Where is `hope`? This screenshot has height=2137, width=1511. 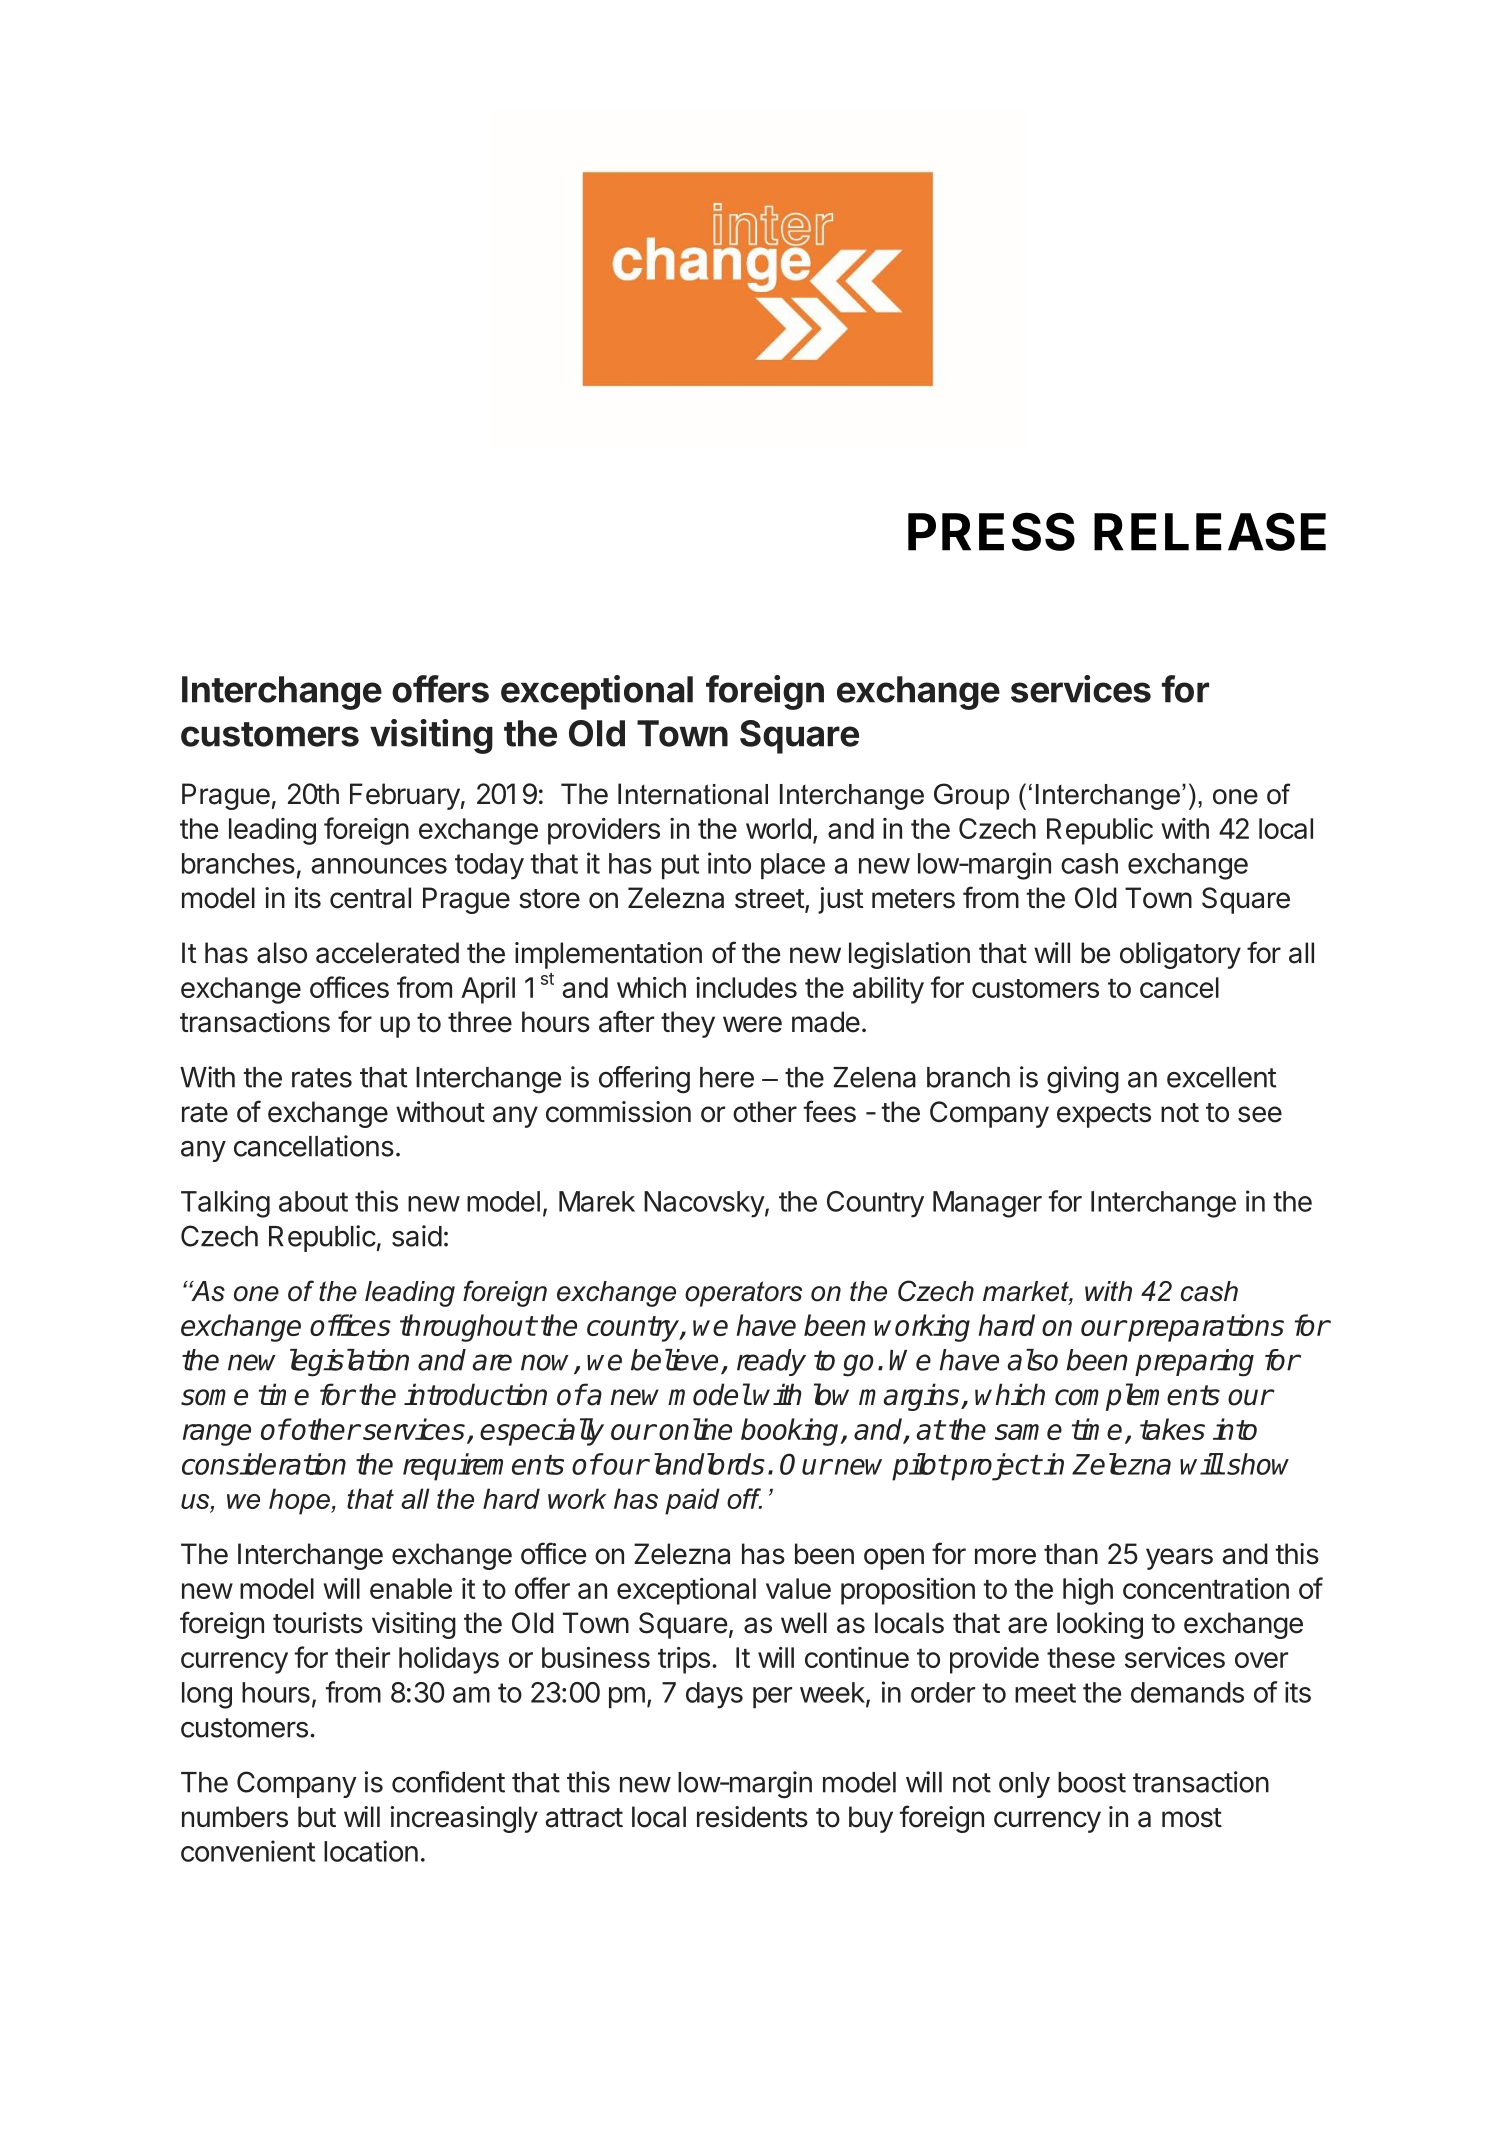
hope is located at coordinates (300, 1501).
